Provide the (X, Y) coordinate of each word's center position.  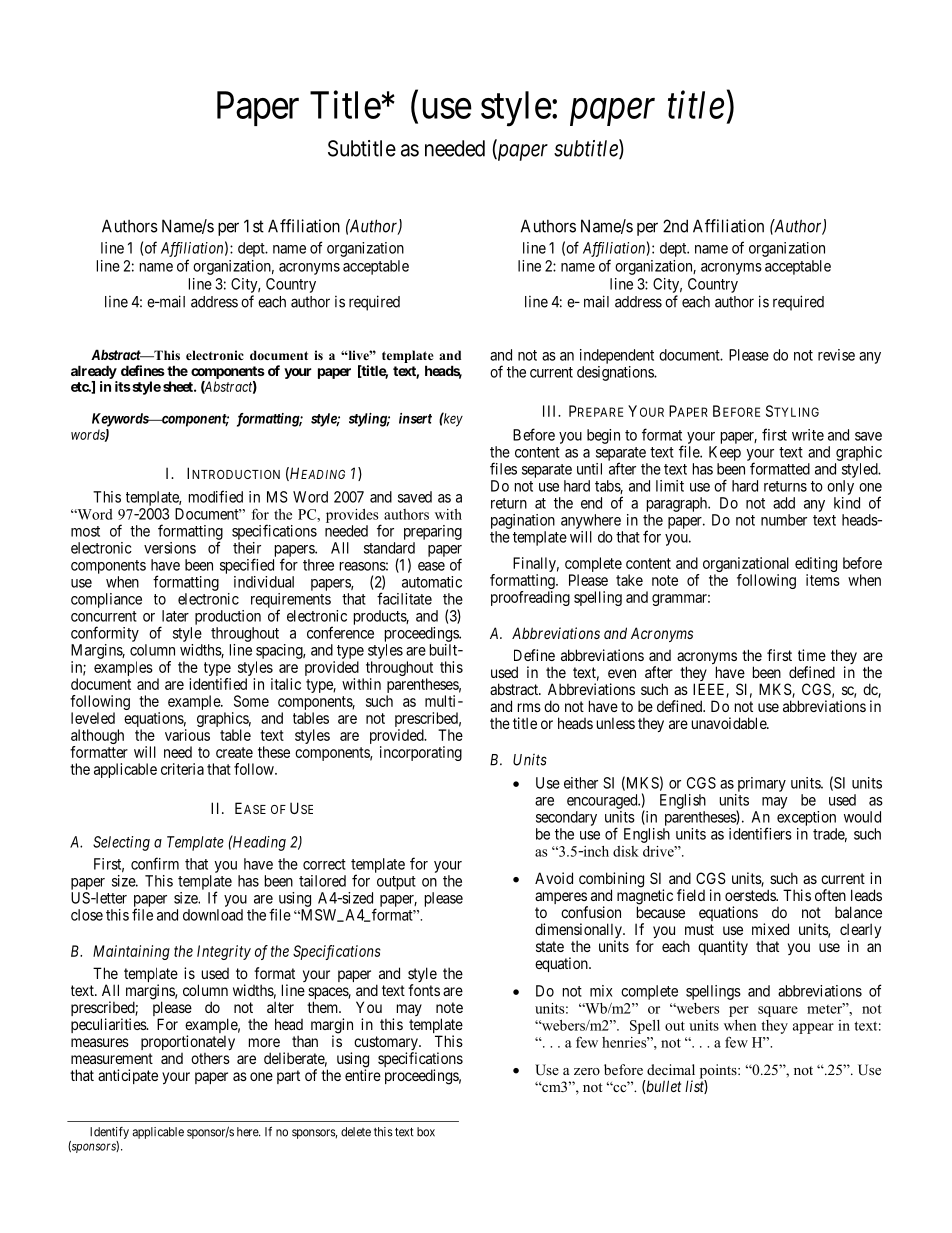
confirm (155, 863)
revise (836, 355)
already (94, 372)
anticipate (128, 1076)
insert (415, 418)
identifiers (760, 833)
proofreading (530, 598)
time (812, 655)
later (175, 616)
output (396, 883)
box (426, 1132)
